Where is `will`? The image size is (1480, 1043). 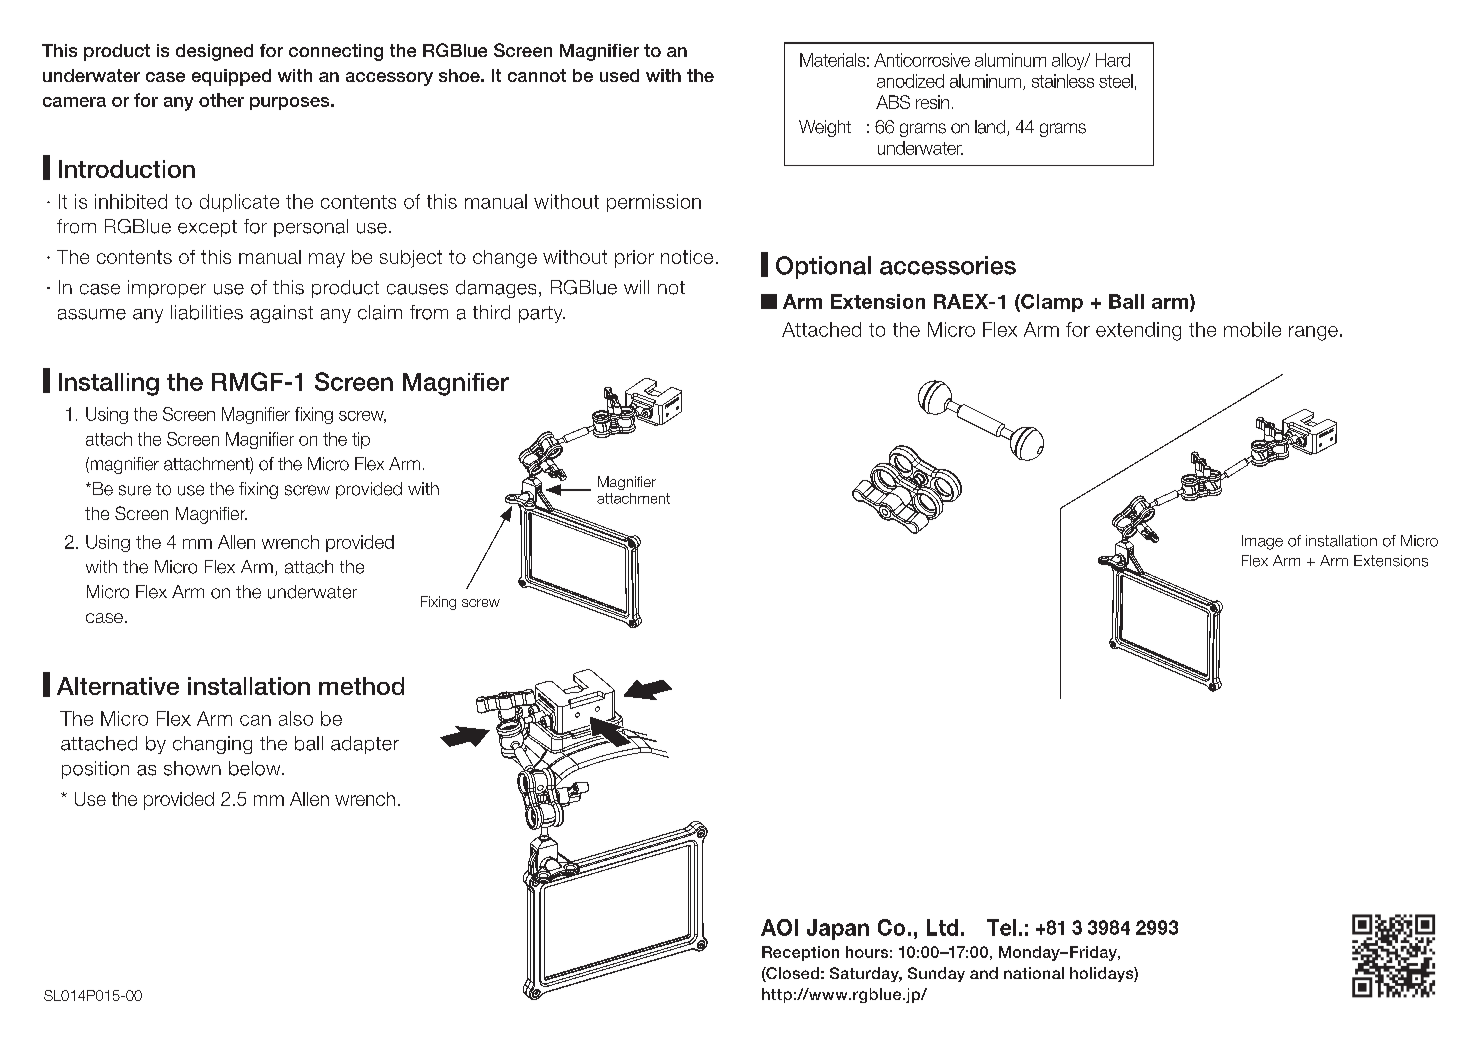 will is located at coordinates (636, 287).
